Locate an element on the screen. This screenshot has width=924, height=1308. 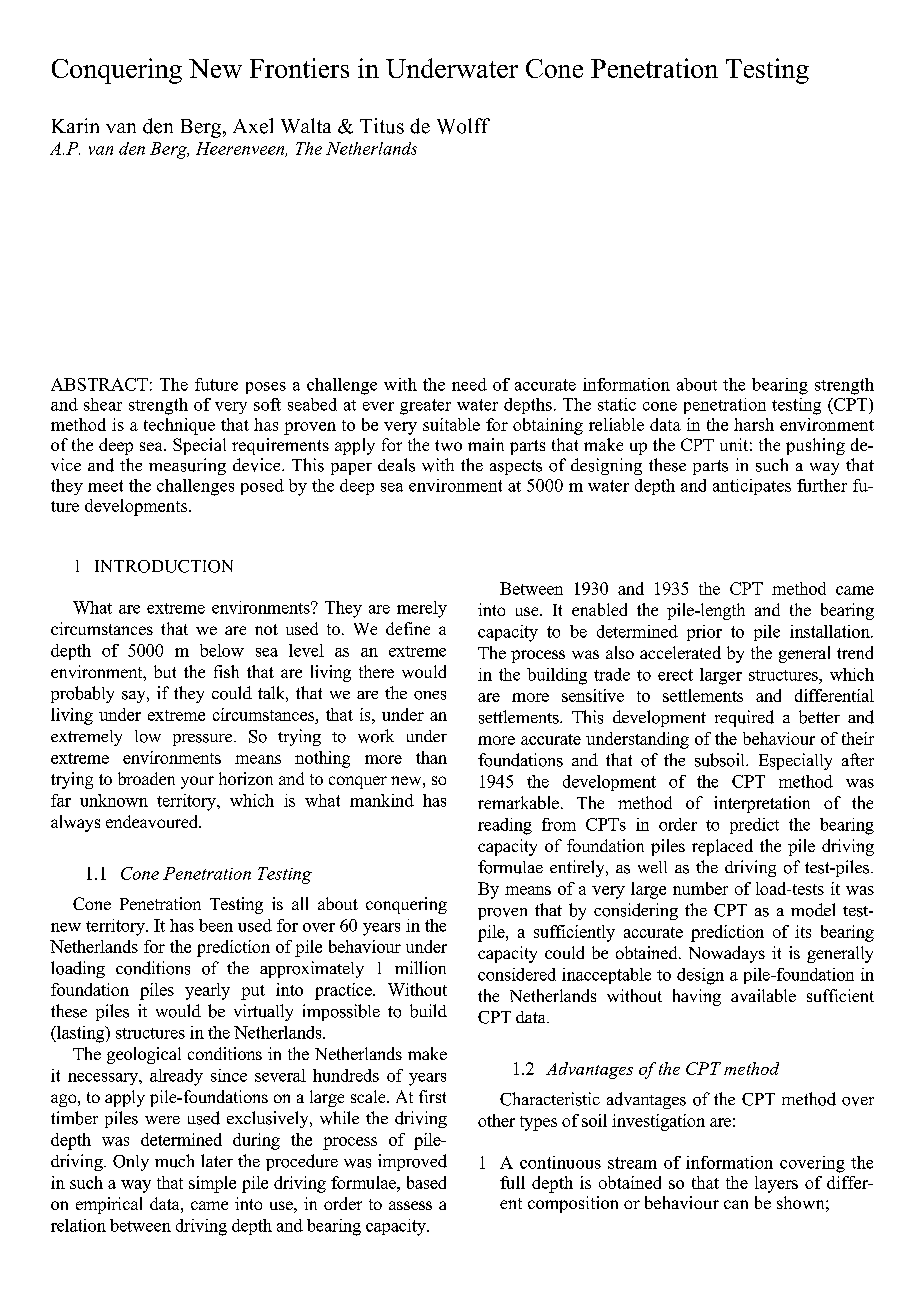
based is located at coordinates (426, 1182).
